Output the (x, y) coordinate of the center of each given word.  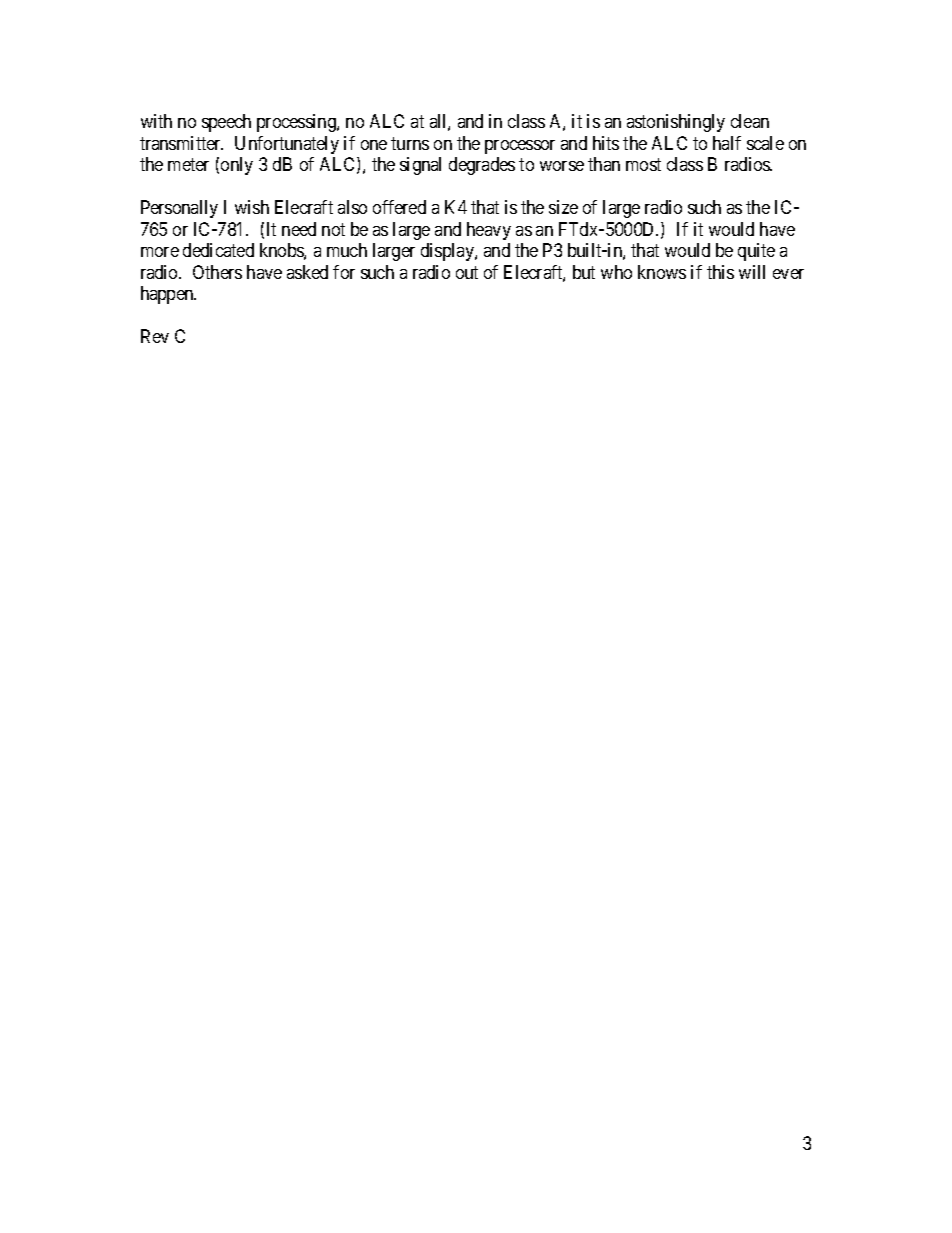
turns (410, 143)
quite (756, 252)
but (584, 272)
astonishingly (676, 123)
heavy (489, 231)
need (299, 229)
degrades (482, 166)
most (643, 165)
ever (788, 274)
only (237, 166)
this (720, 272)
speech (226, 123)
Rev (155, 336)
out (467, 272)
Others (217, 272)
